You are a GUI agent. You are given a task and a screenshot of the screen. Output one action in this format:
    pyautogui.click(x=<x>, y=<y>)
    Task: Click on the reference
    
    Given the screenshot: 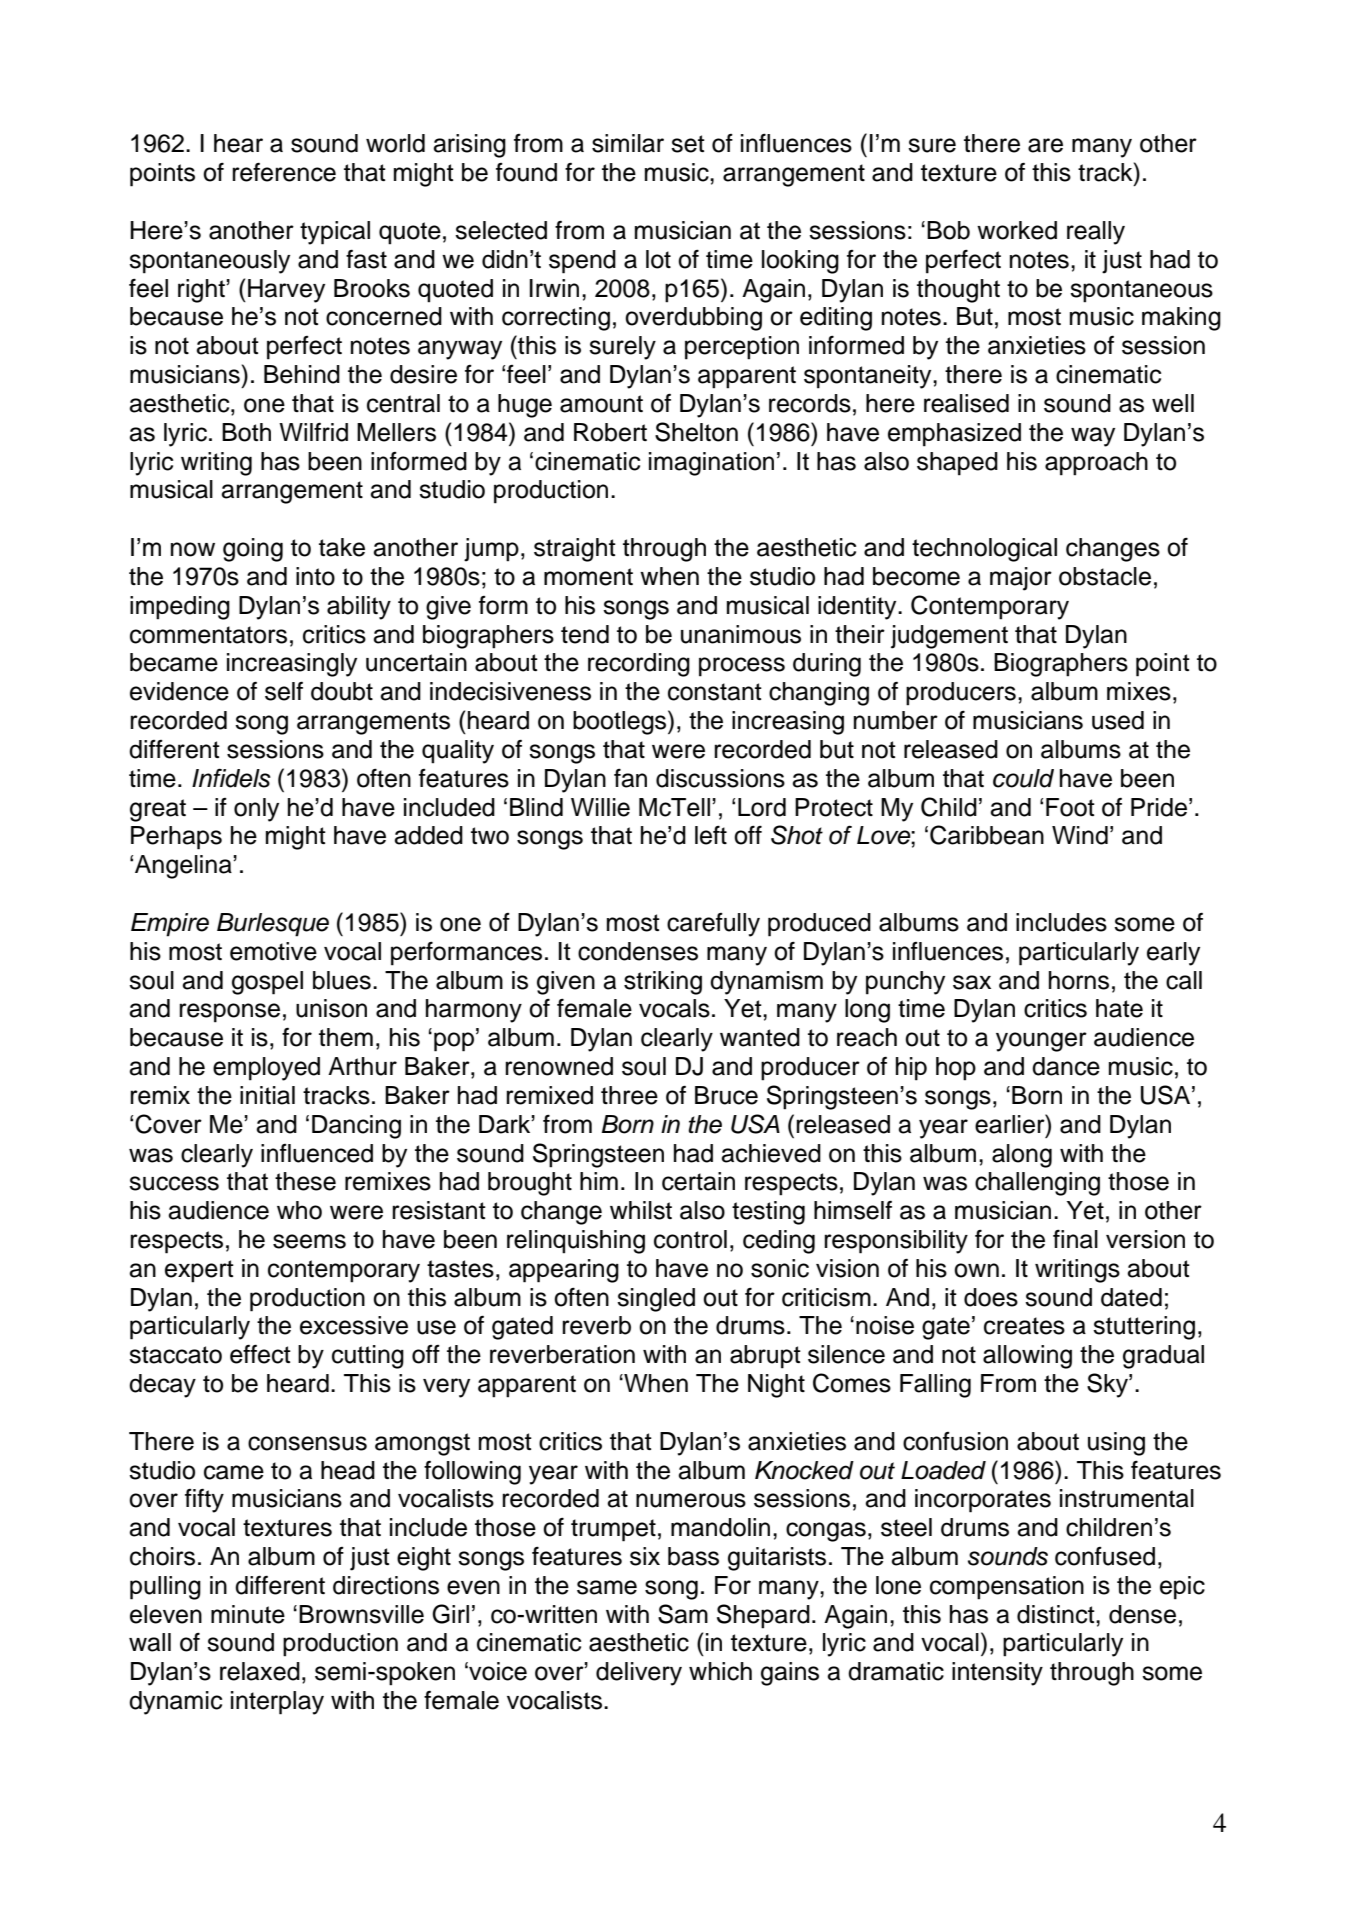 What is the action you would take?
    pyautogui.click(x=284, y=172)
